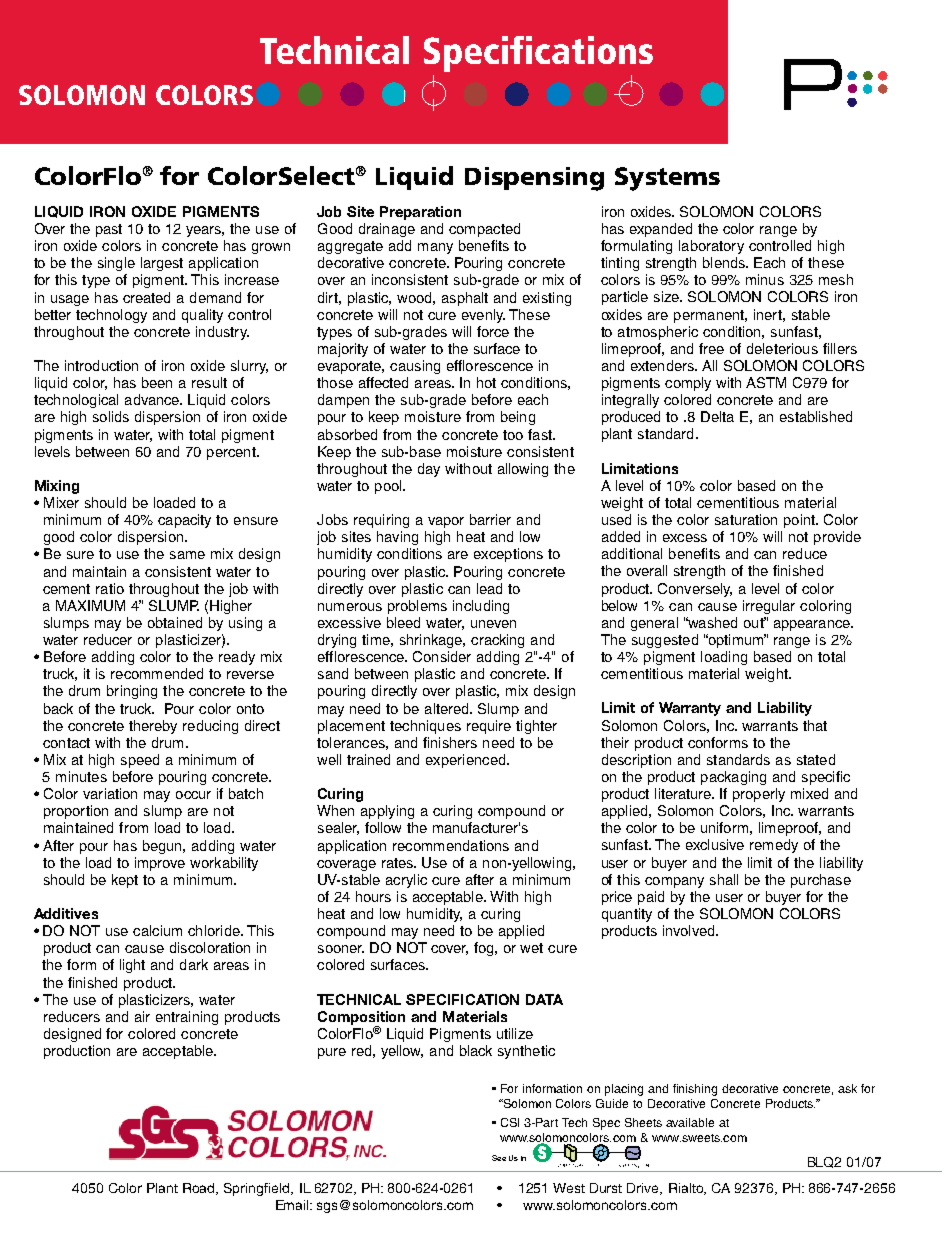  Describe the element at coordinates (157, 930) in the screenshot. I see `calcium` at that location.
